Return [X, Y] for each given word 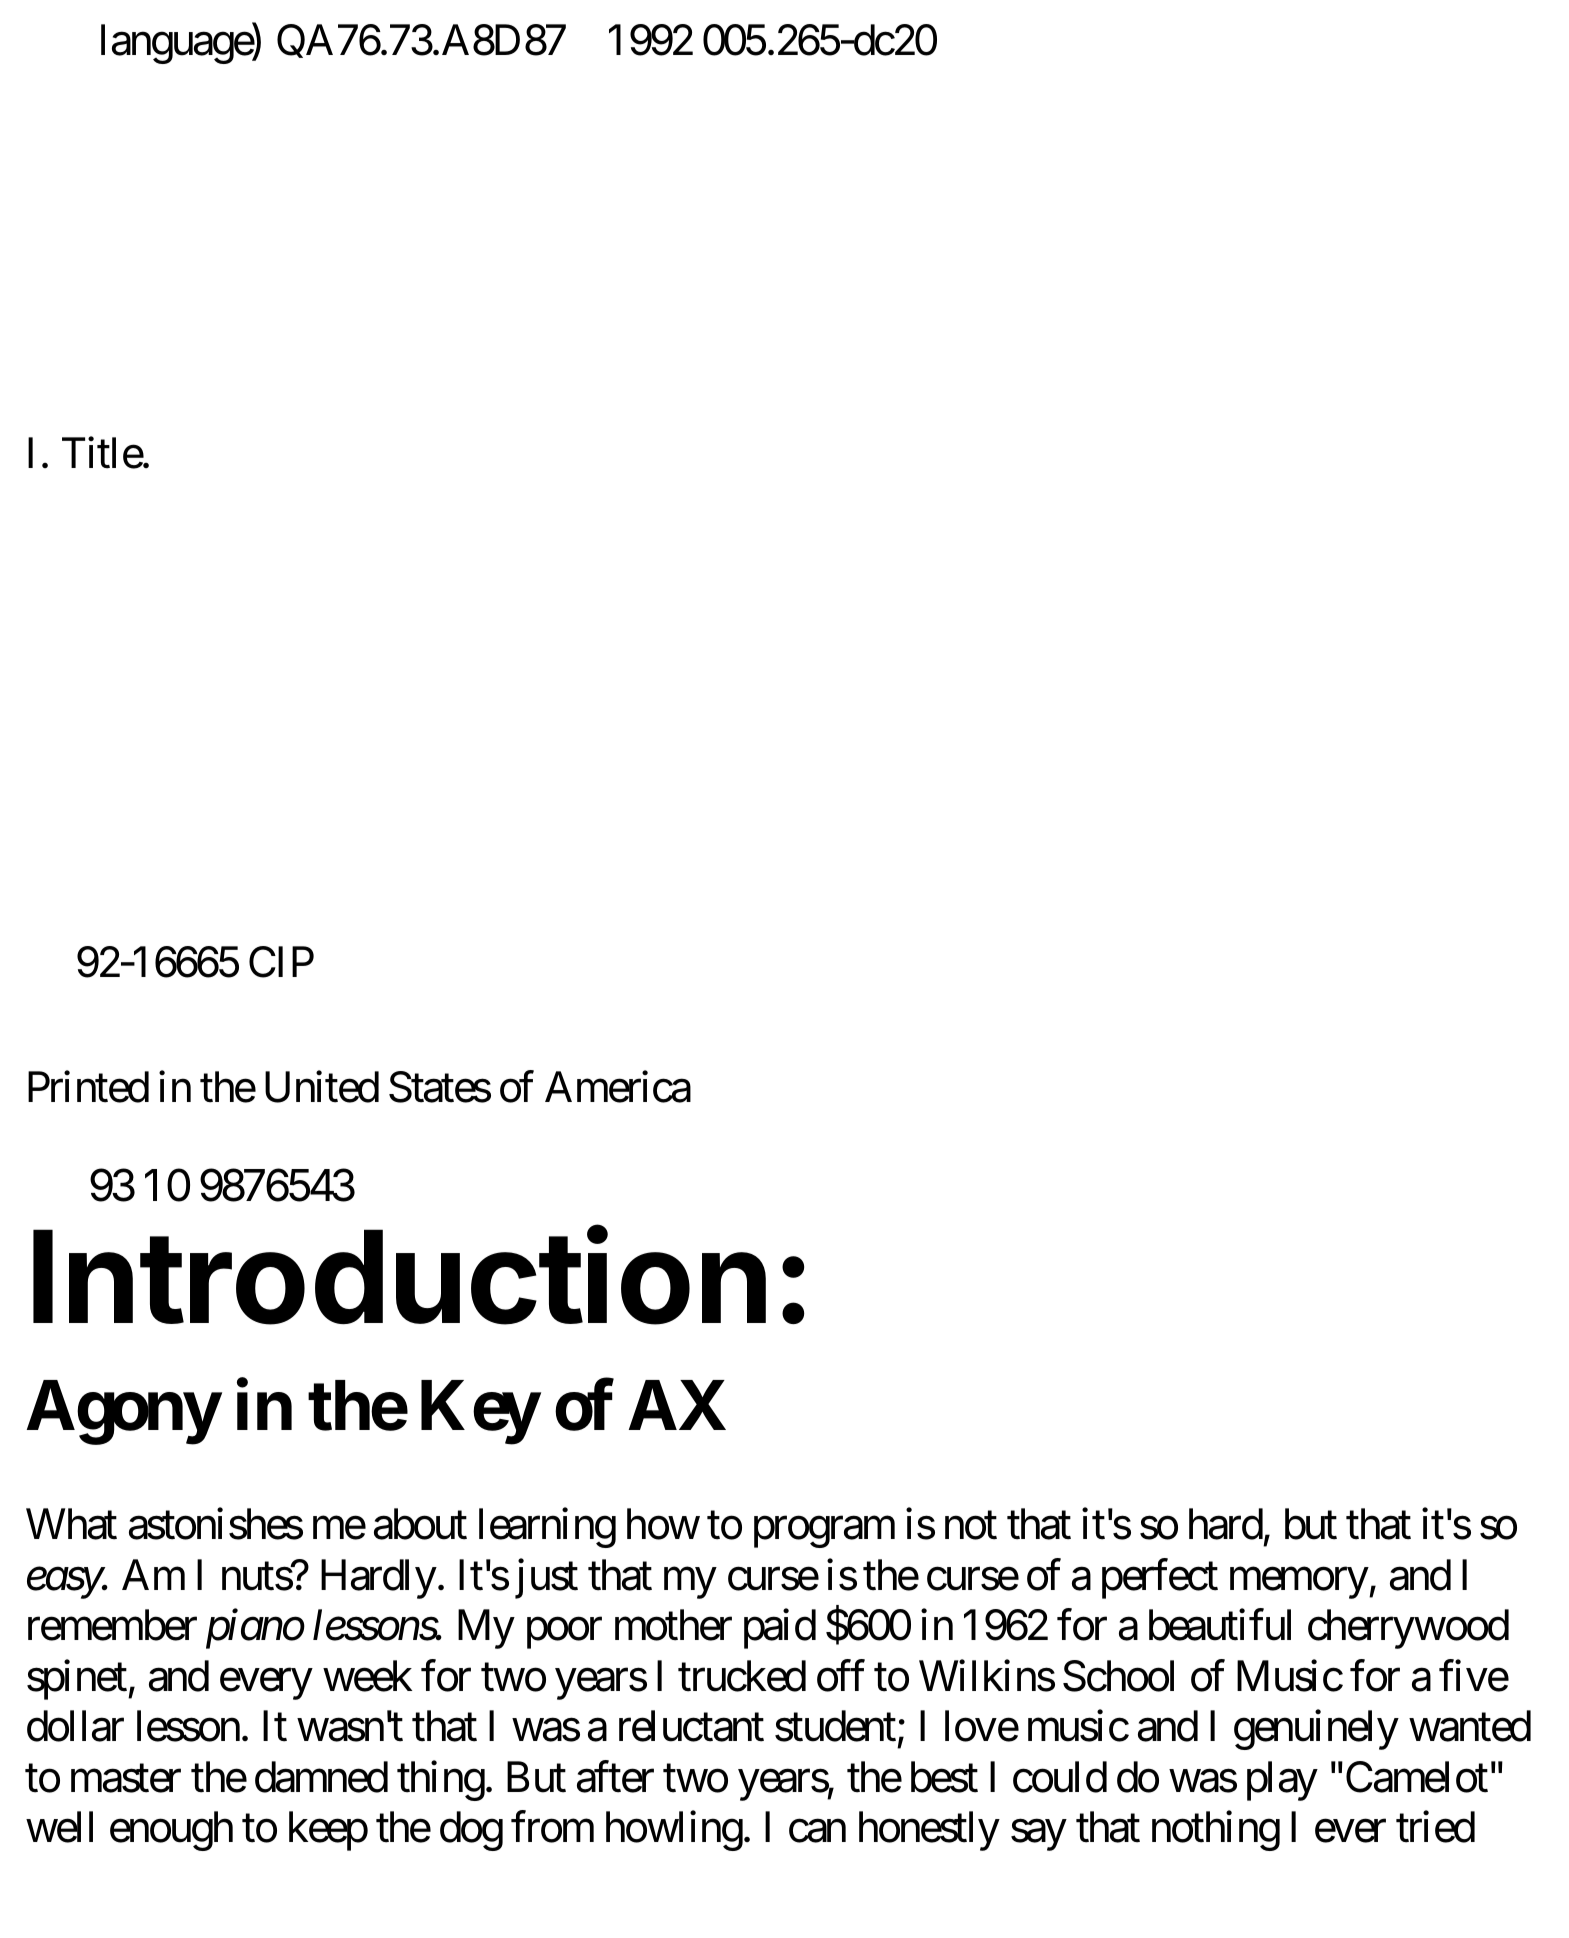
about [420, 1524]
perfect [1160, 1579]
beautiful [1220, 1625]
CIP [281, 962]
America [618, 1087]
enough [171, 1831]
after [615, 1777]
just [546, 1579]
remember [112, 1625]
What [71, 1524]
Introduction [399, 1276]
